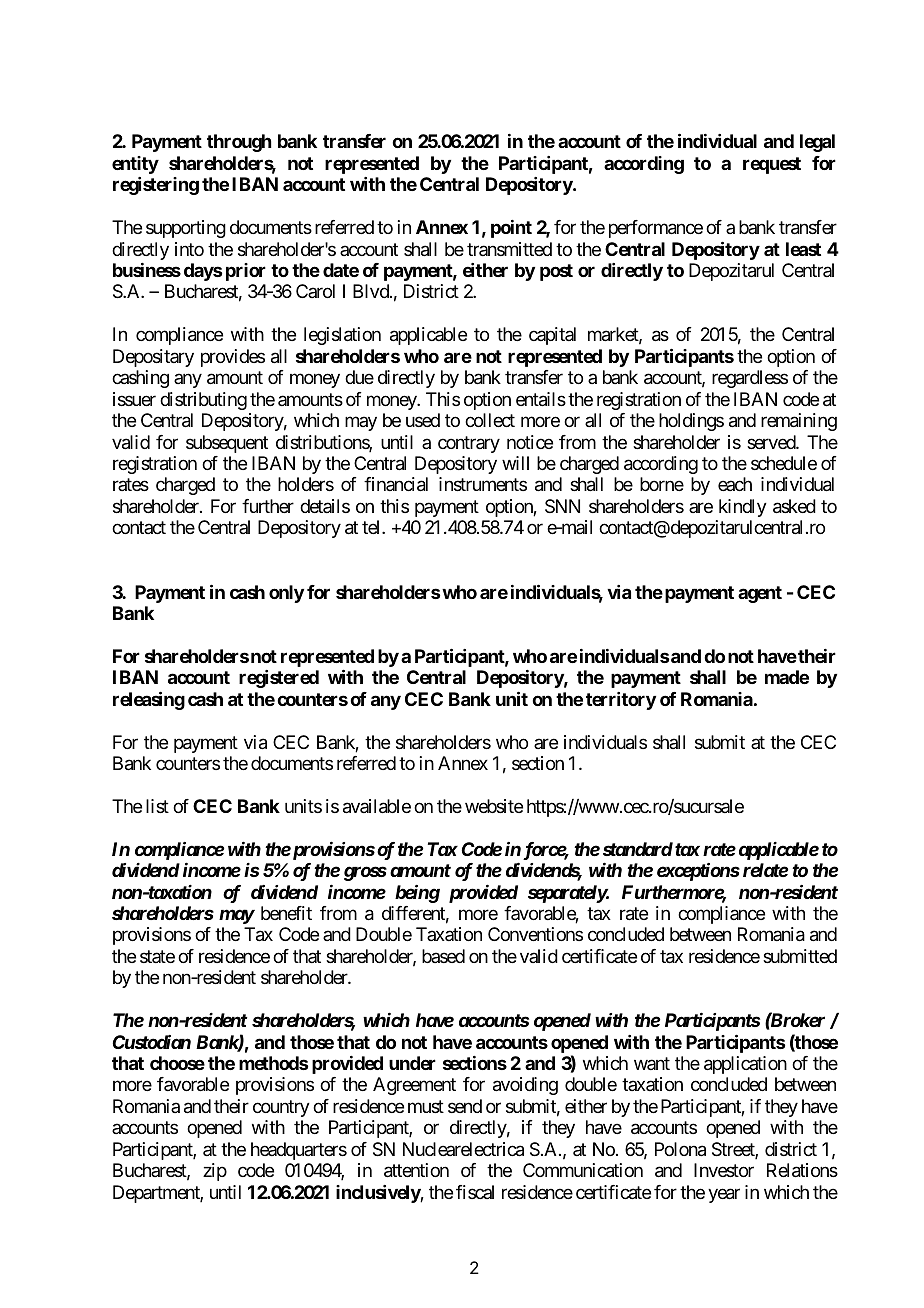 The height and width of the page is (1308, 924). What do you see at coordinates (299, 1151) in the page?
I see `headquarters` at bounding box center [299, 1151].
